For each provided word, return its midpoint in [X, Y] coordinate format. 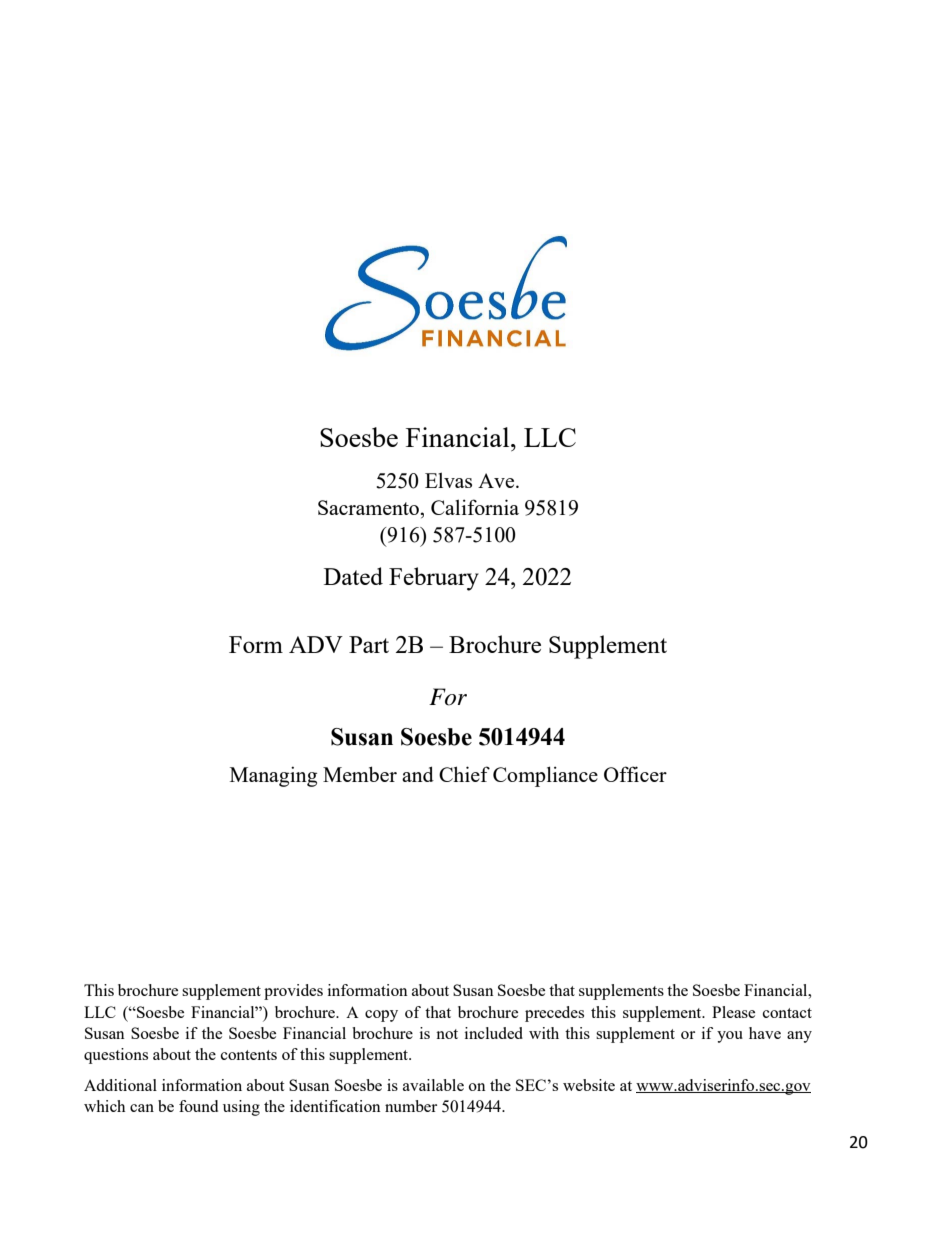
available [433, 1085]
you [730, 1037]
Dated [353, 576]
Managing [273, 776]
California [475, 507]
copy [381, 1016]
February [434, 579]
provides [293, 992]
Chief [464, 774]
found [198, 1106]
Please [733, 1012]
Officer [635, 774]
